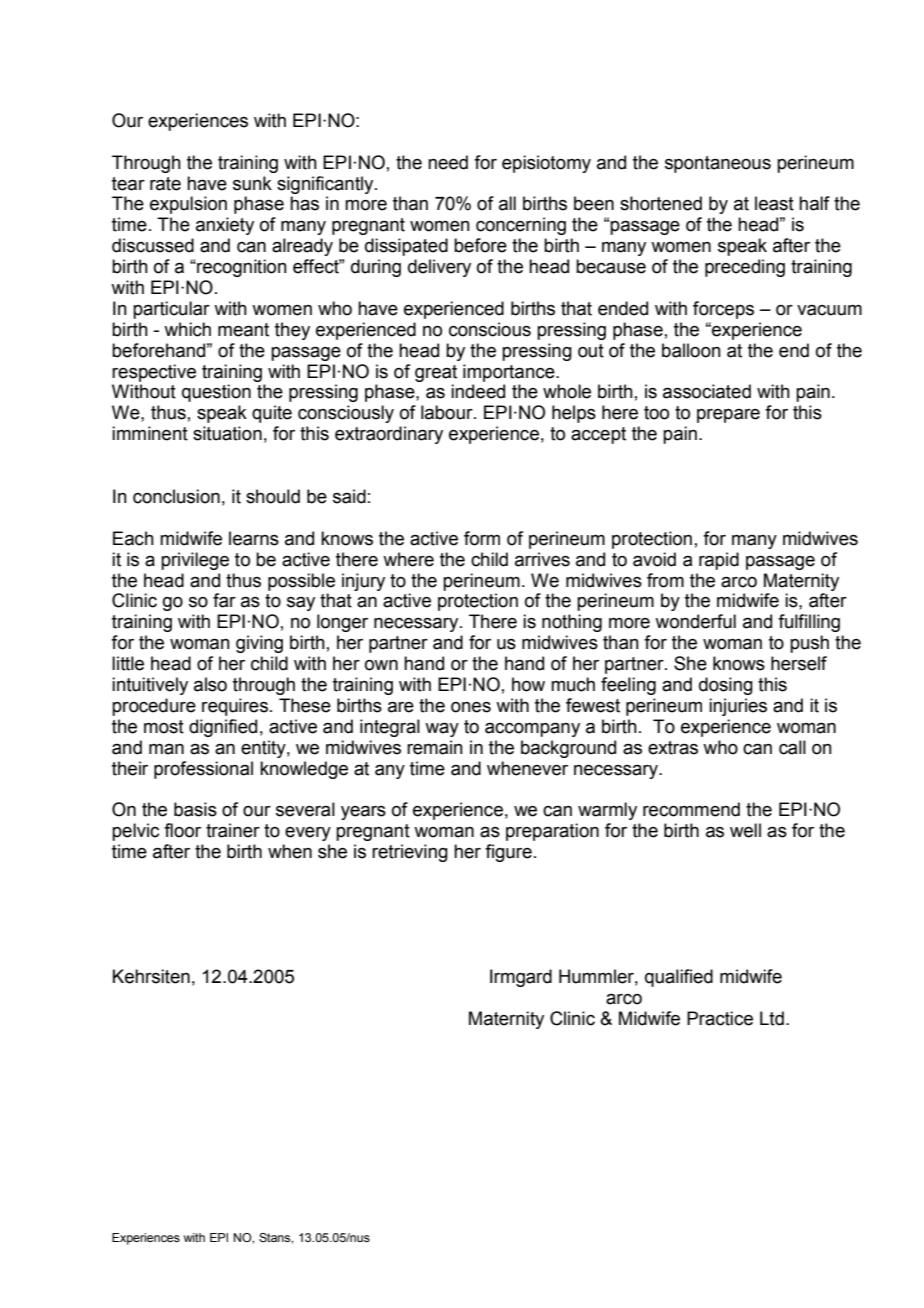 Image resolution: width=924 pixels, height=1308 pixels. I want to click on recommend, so click(691, 809).
